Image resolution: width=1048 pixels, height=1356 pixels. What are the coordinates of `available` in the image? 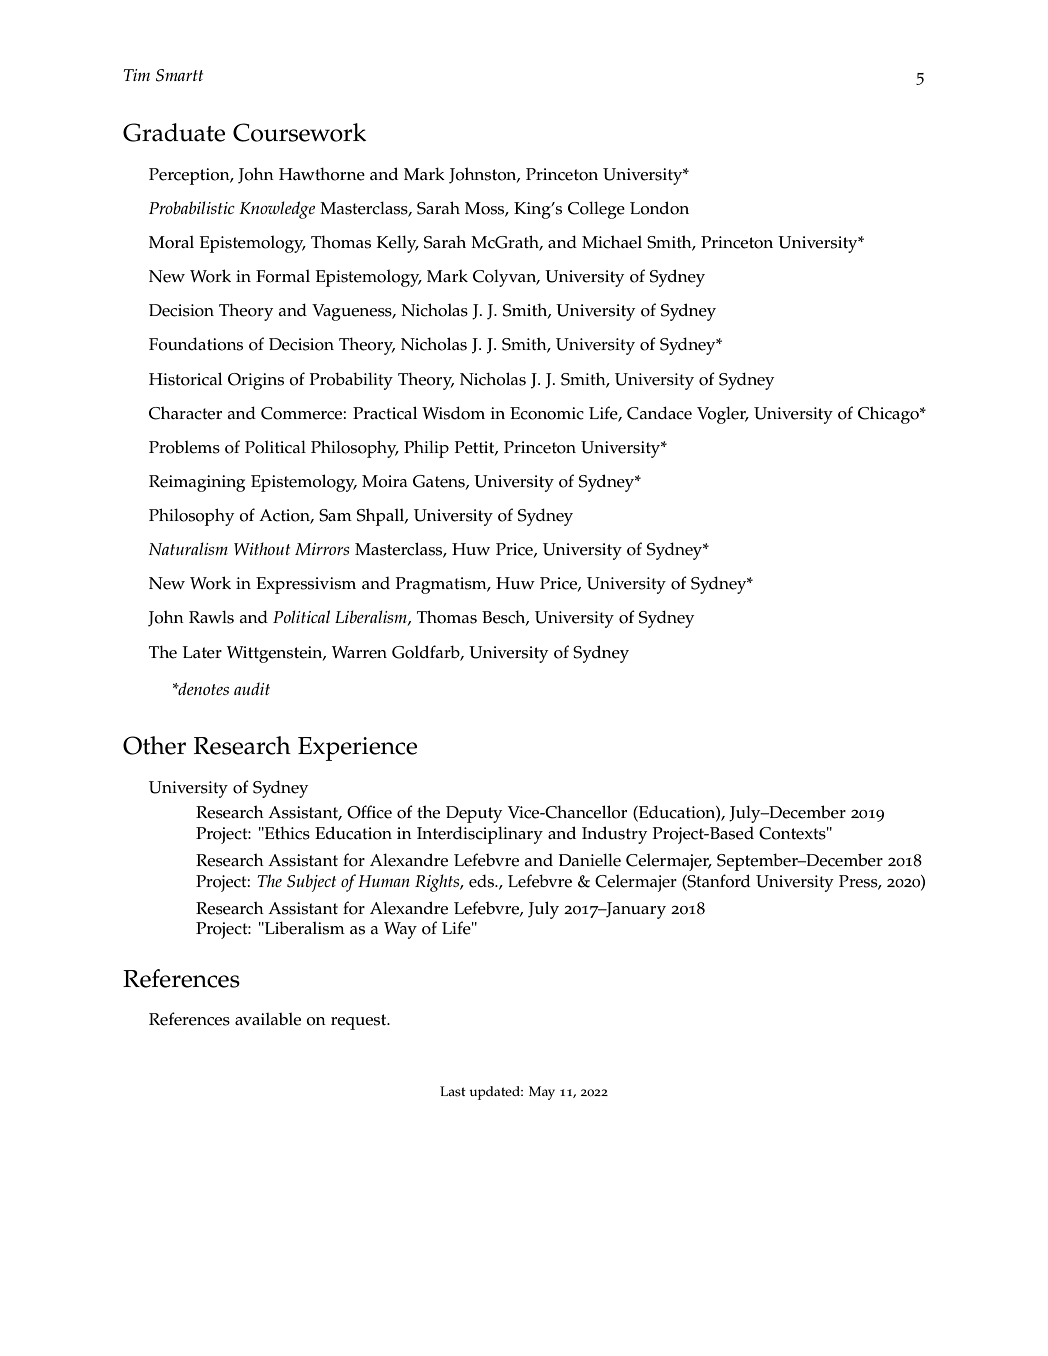 It's located at (268, 1019).
